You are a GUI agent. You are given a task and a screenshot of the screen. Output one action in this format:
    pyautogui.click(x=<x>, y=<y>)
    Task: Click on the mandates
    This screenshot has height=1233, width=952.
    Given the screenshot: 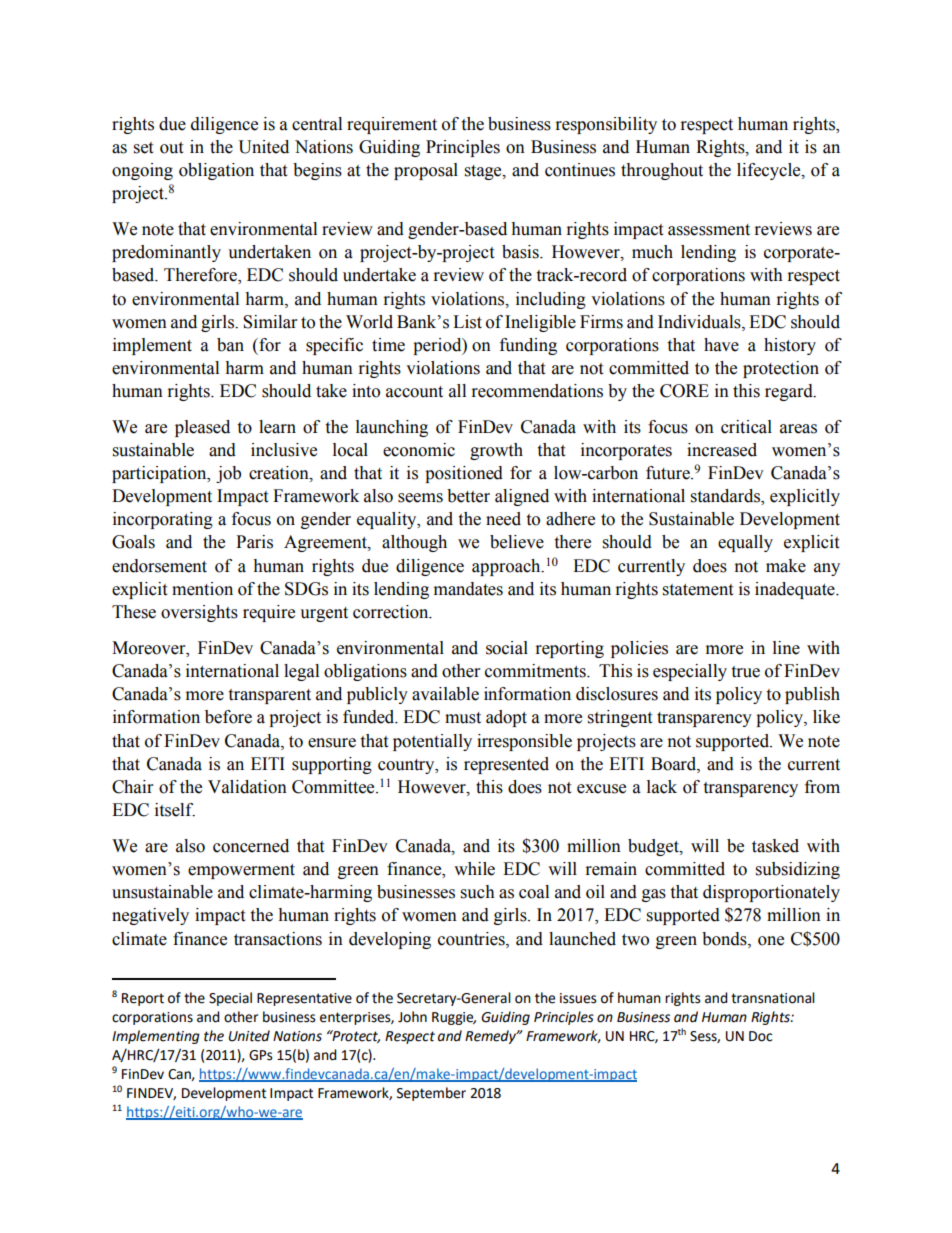 What is the action you would take?
    pyautogui.click(x=468, y=589)
